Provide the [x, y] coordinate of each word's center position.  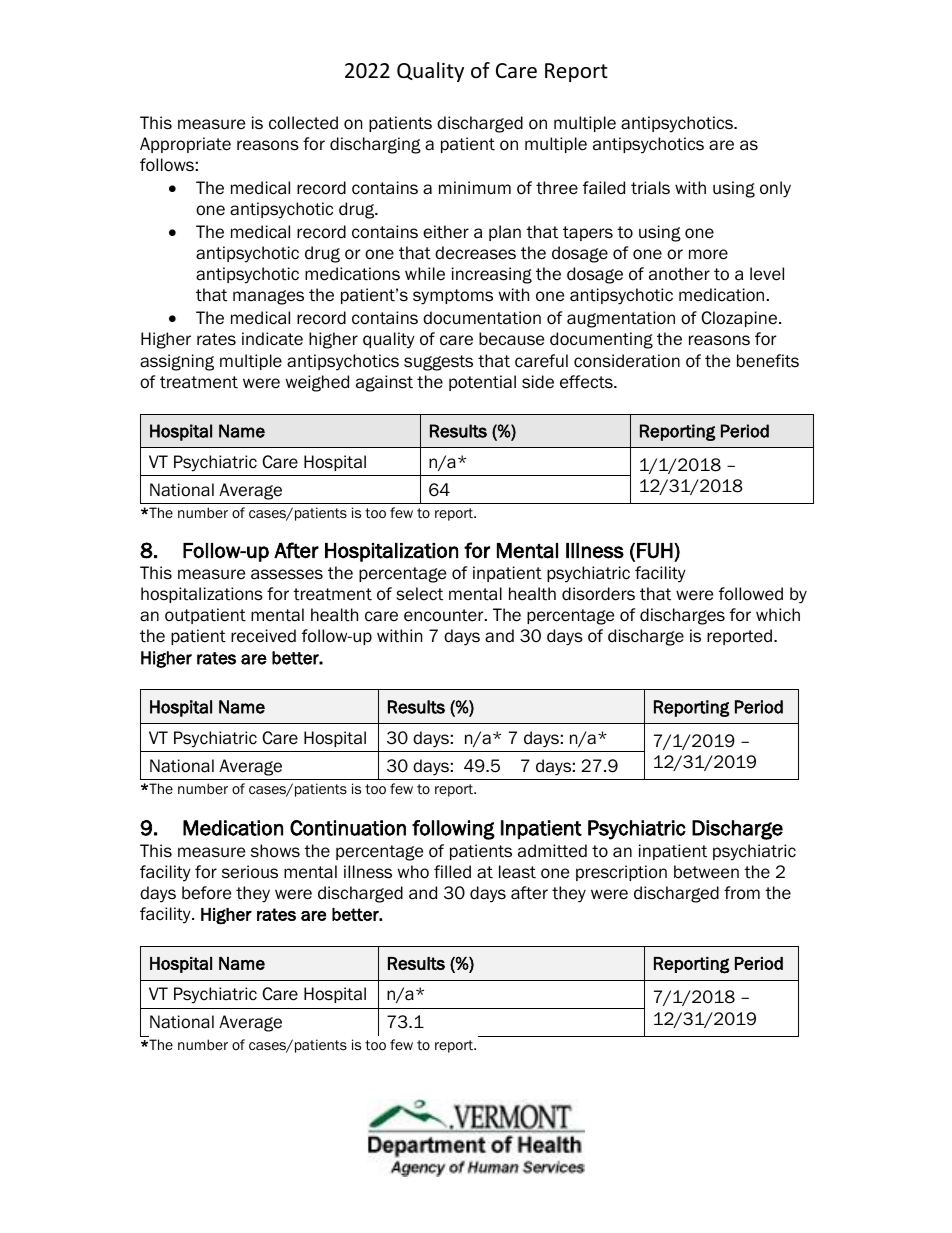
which [778, 614]
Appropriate [185, 145]
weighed [317, 383]
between [706, 872]
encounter [445, 615]
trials [650, 188]
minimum [475, 187]
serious [250, 872]
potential [482, 383]
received [263, 636]
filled [452, 872]
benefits [768, 361]
